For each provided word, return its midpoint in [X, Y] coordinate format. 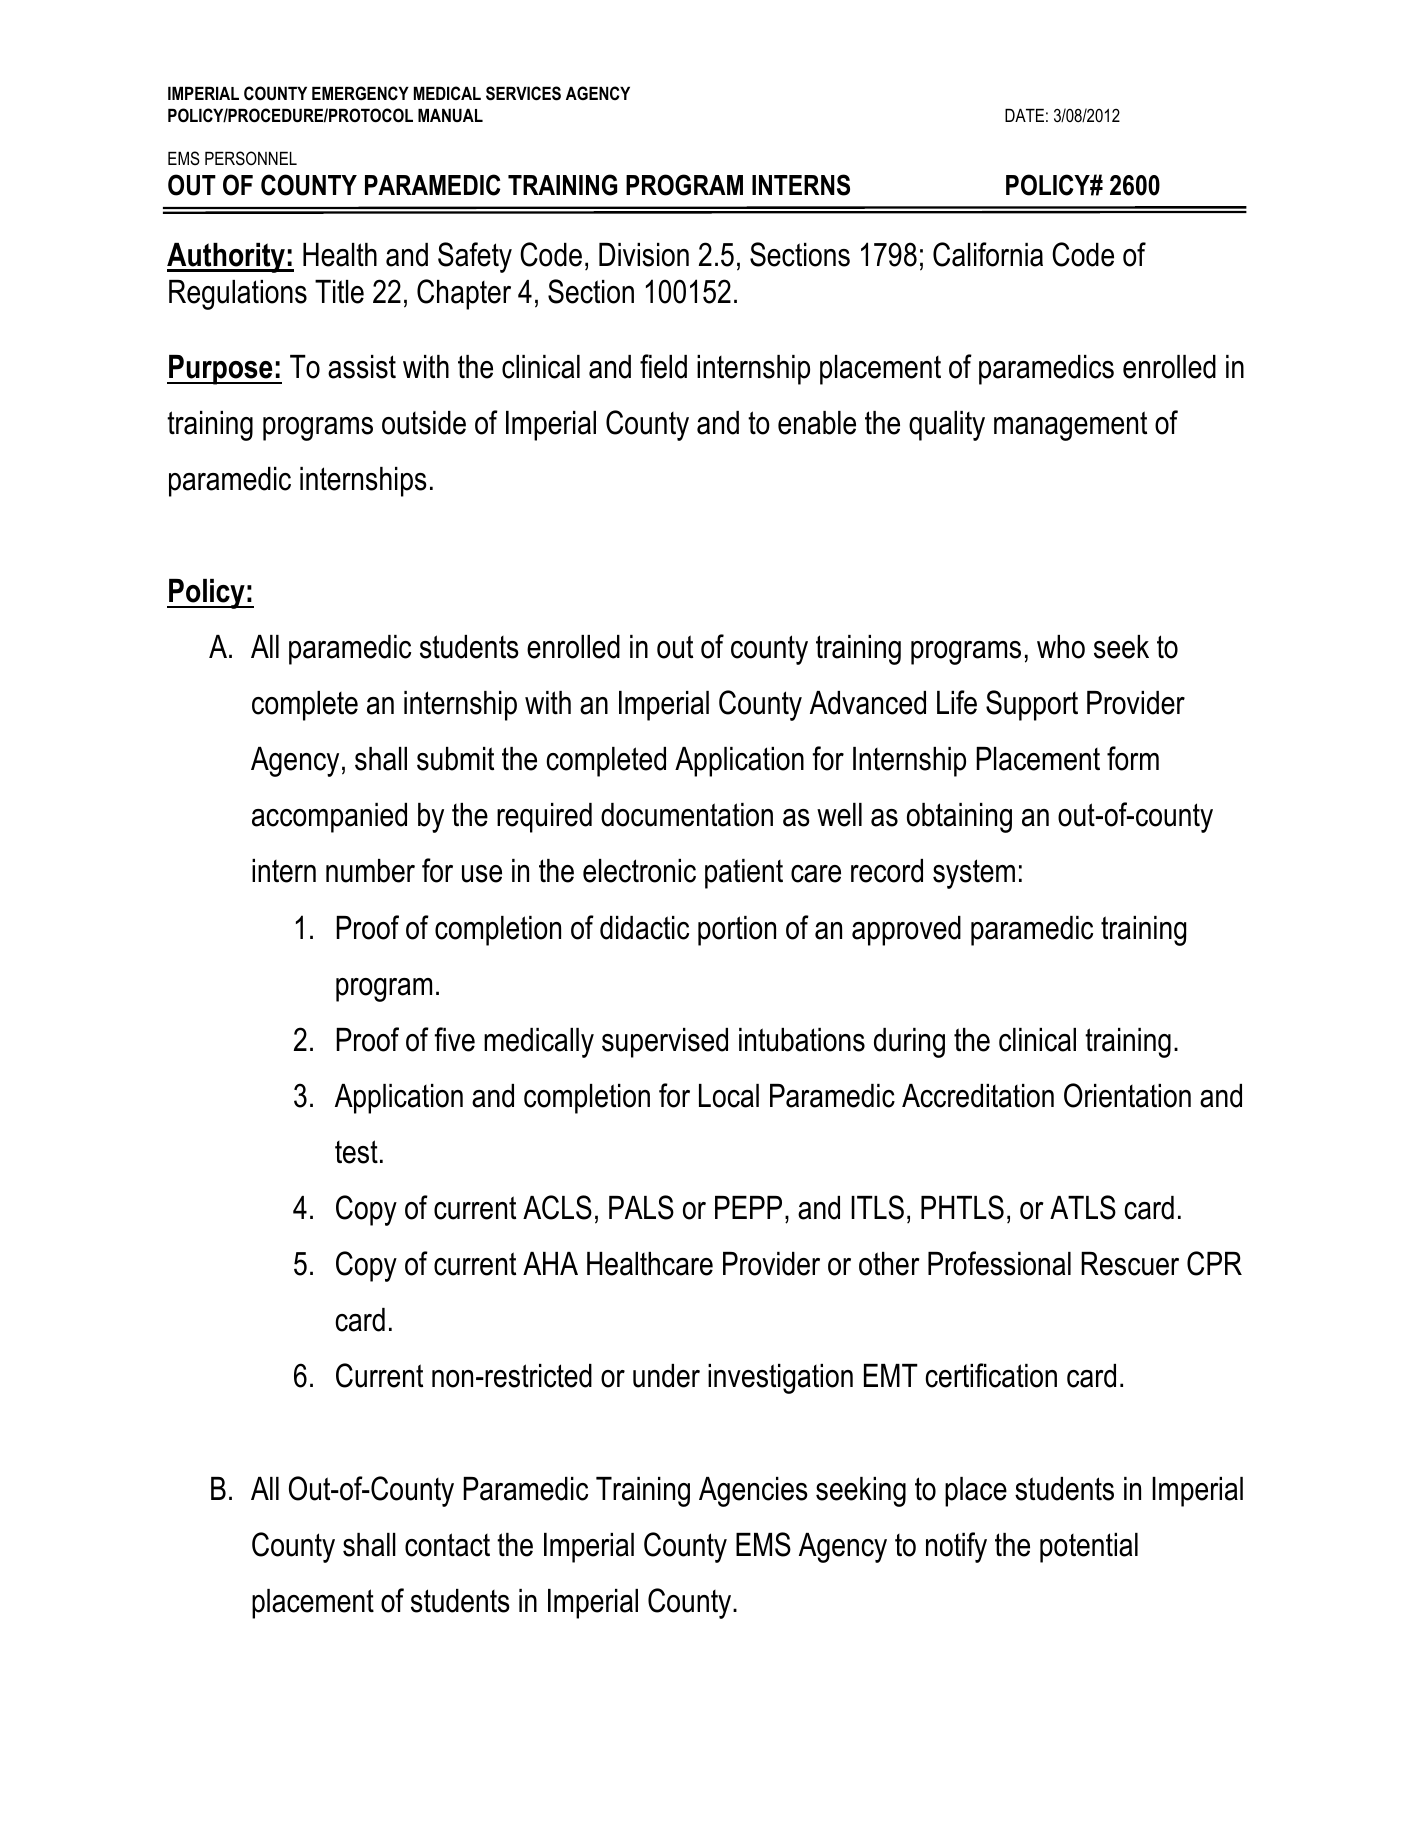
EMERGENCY [360, 93]
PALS [641, 1207]
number [370, 871]
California [988, 254]
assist [362, 367]
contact [447, 1545]
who [1061, 647]
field [663, 366]
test [356, 1152]
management [1070, 426]
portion [737, 931]
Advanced [868, 703]
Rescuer [1130, 1264]
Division [644, 255]
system [974, 874]
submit [455, 759]
